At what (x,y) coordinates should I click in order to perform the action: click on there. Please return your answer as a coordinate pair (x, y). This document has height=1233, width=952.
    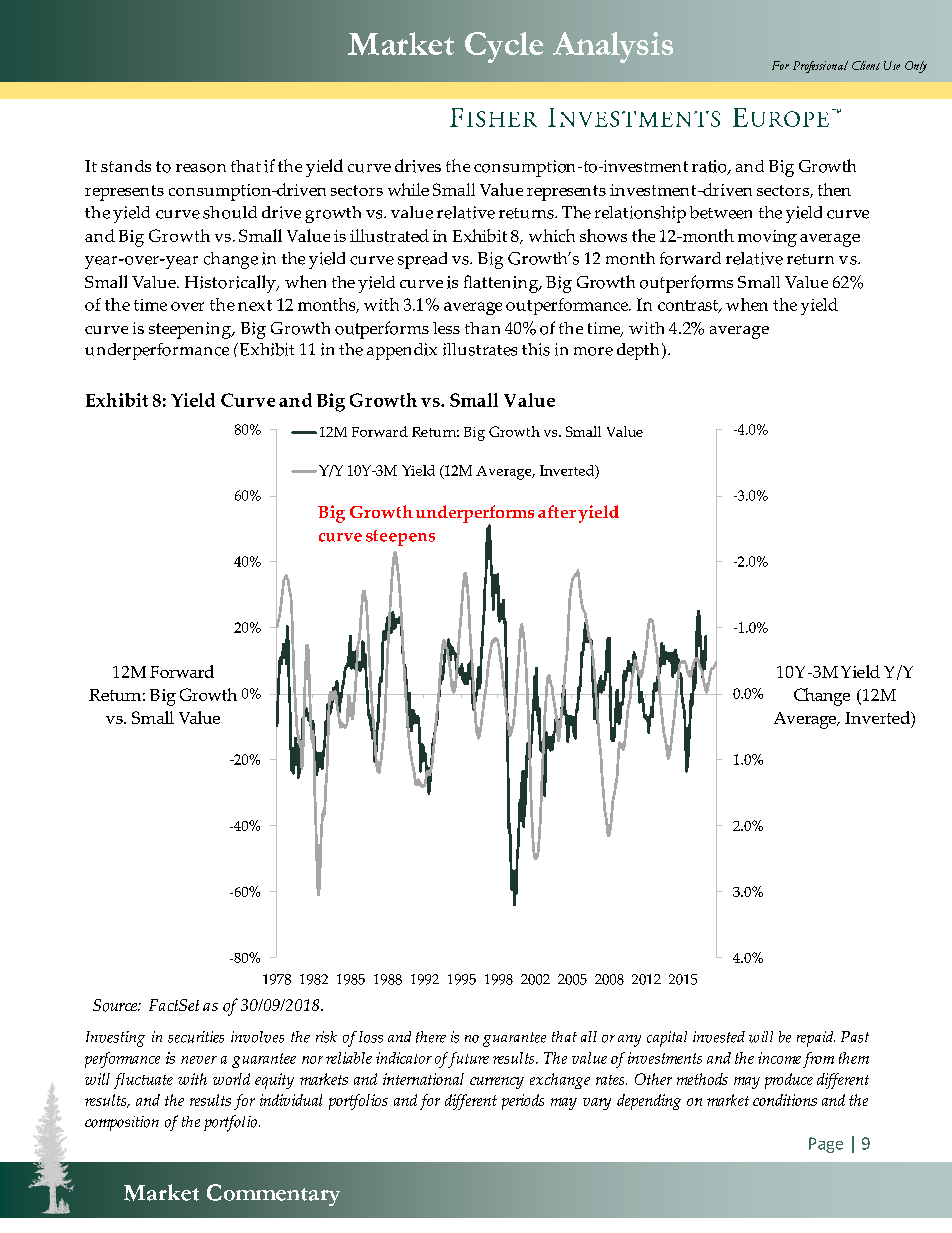
    Looking at the image, I should click on (431, 1037).
